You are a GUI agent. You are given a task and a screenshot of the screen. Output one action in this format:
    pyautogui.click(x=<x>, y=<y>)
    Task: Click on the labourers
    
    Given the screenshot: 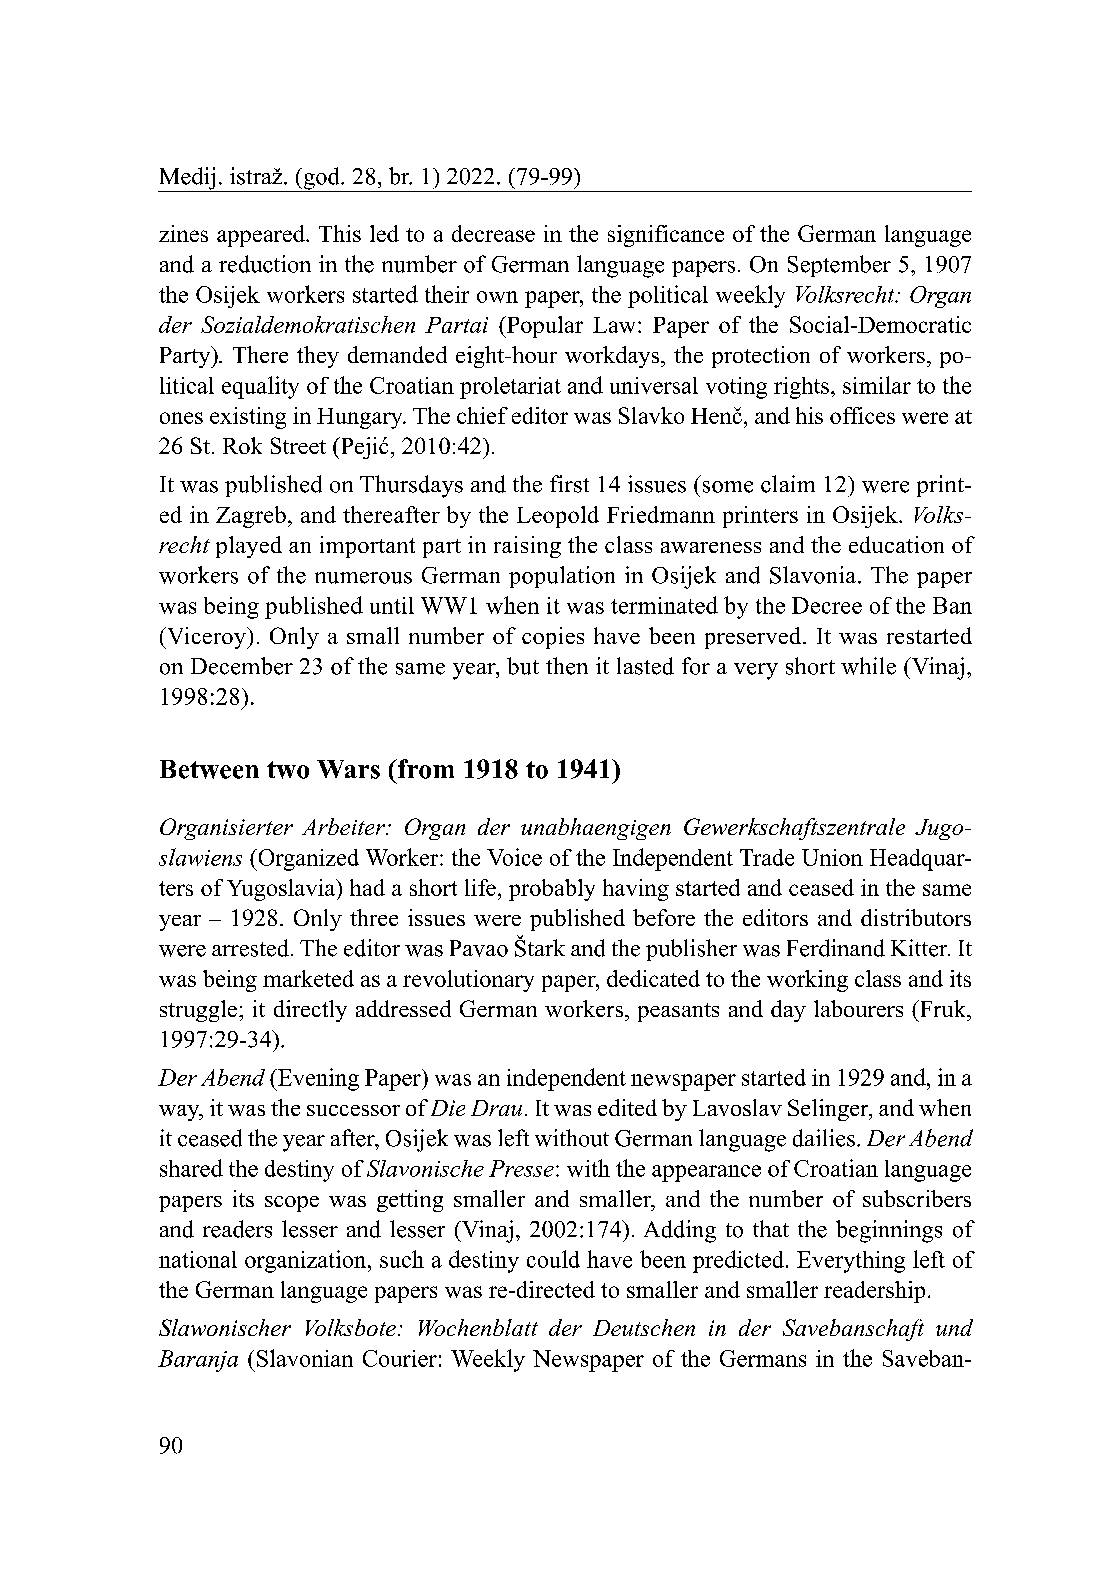 What is the action you would take?
    pyautogui.click(x=858, y=1008)
